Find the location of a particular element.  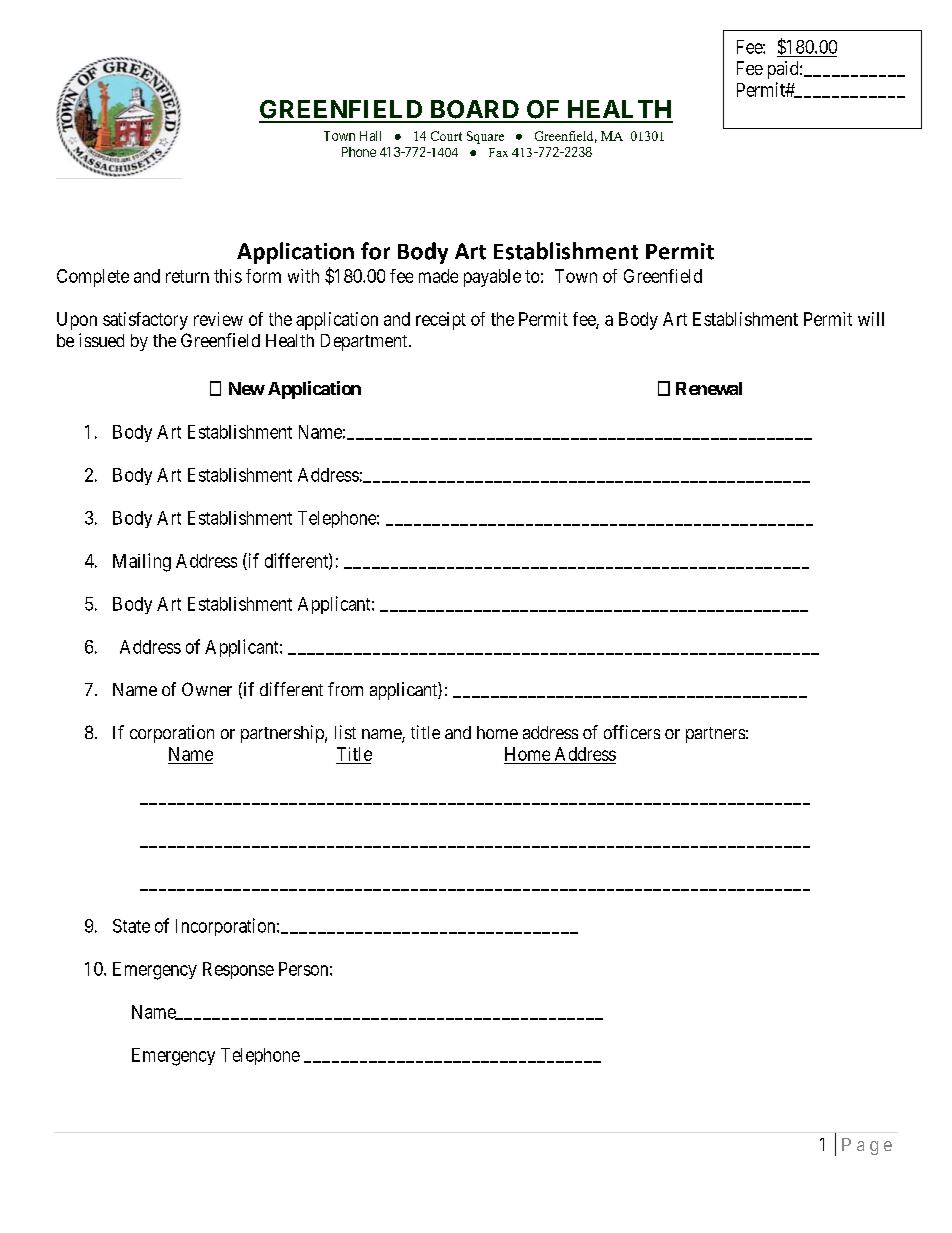

Hall is located at coordinates (370, 136).
